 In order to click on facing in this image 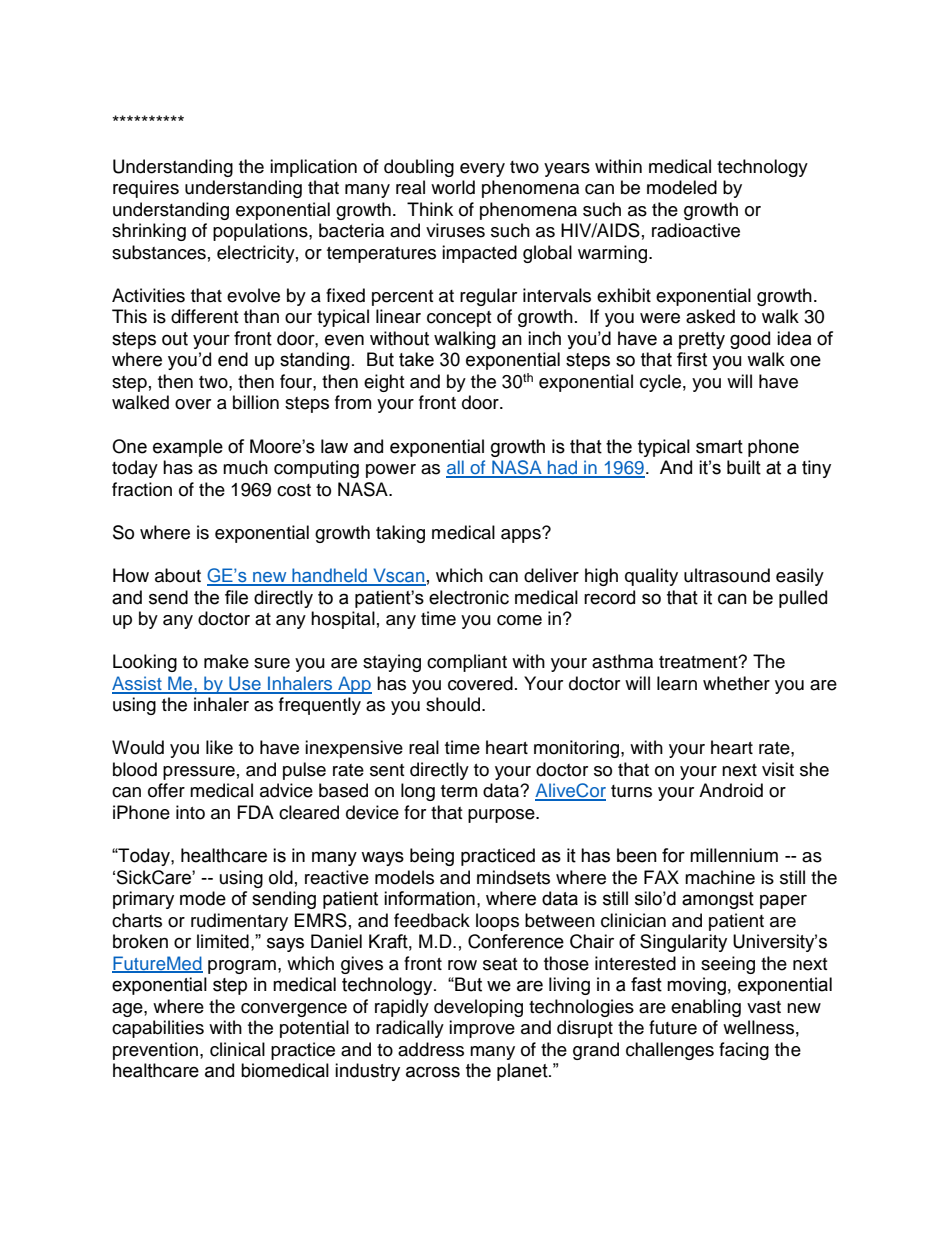, I will do `click(744, 1051)`.
